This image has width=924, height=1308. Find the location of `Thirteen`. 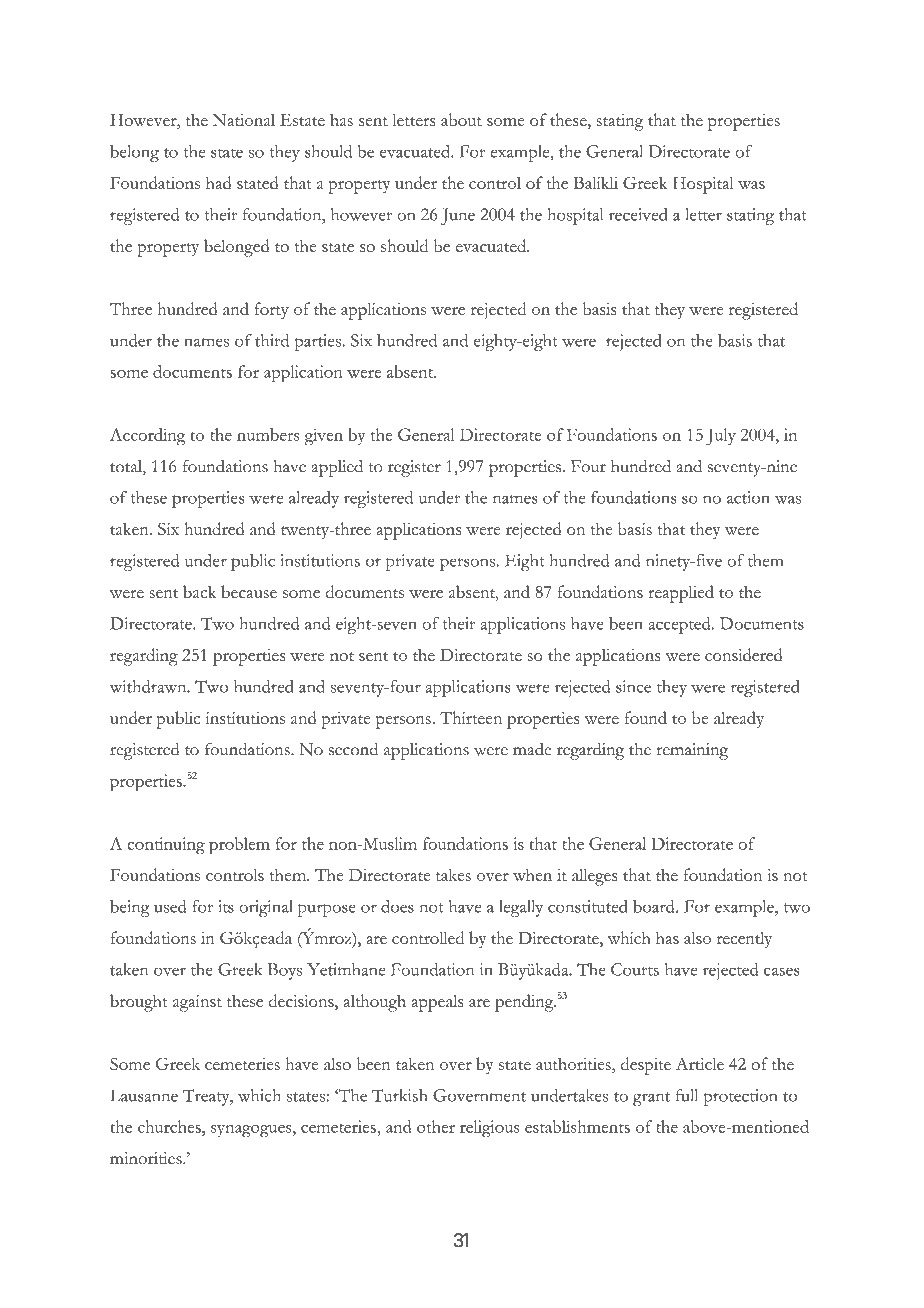

Thirteen is located at coordinates (471, 717).
